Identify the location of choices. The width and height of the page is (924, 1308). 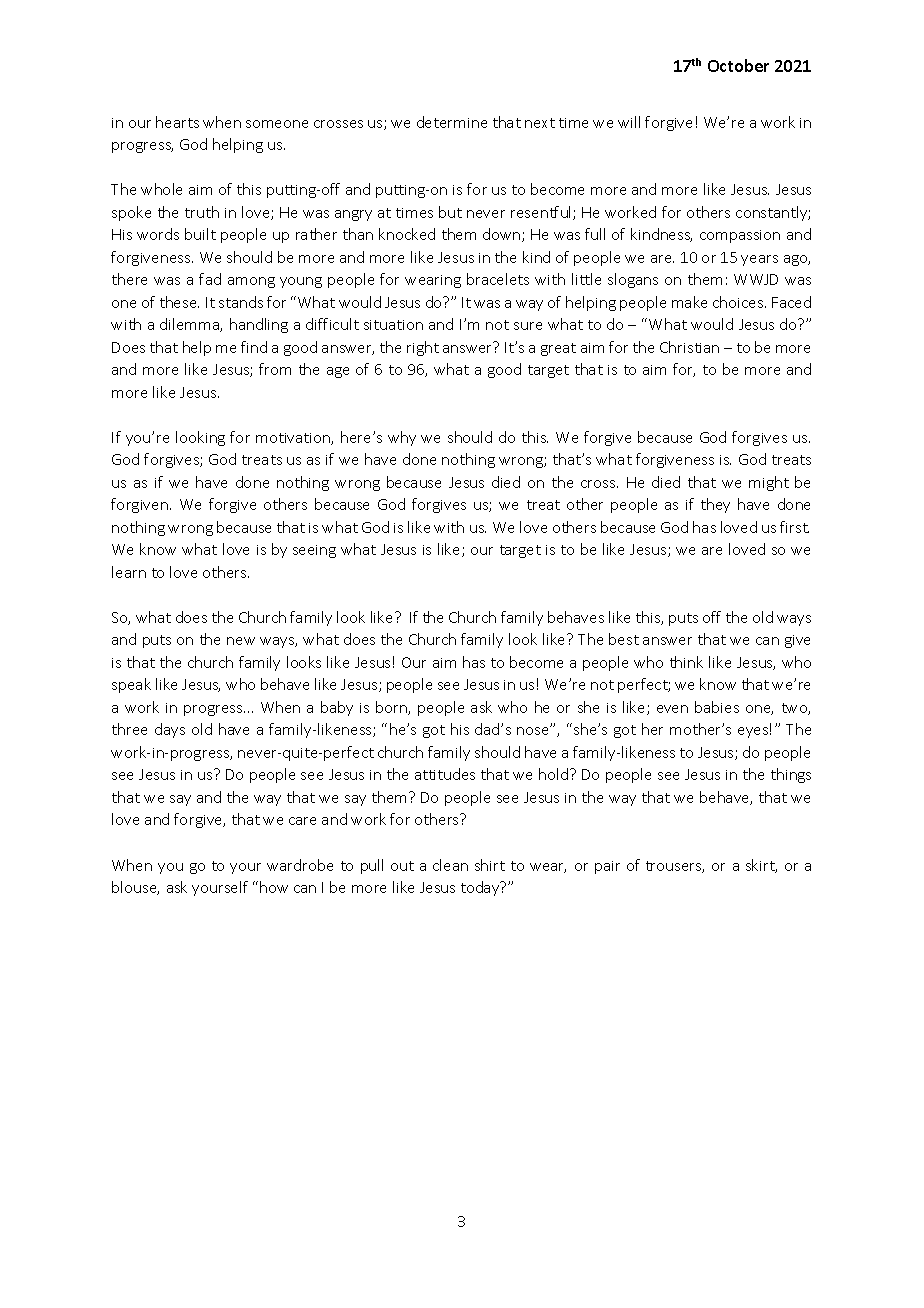
(739, 302).
